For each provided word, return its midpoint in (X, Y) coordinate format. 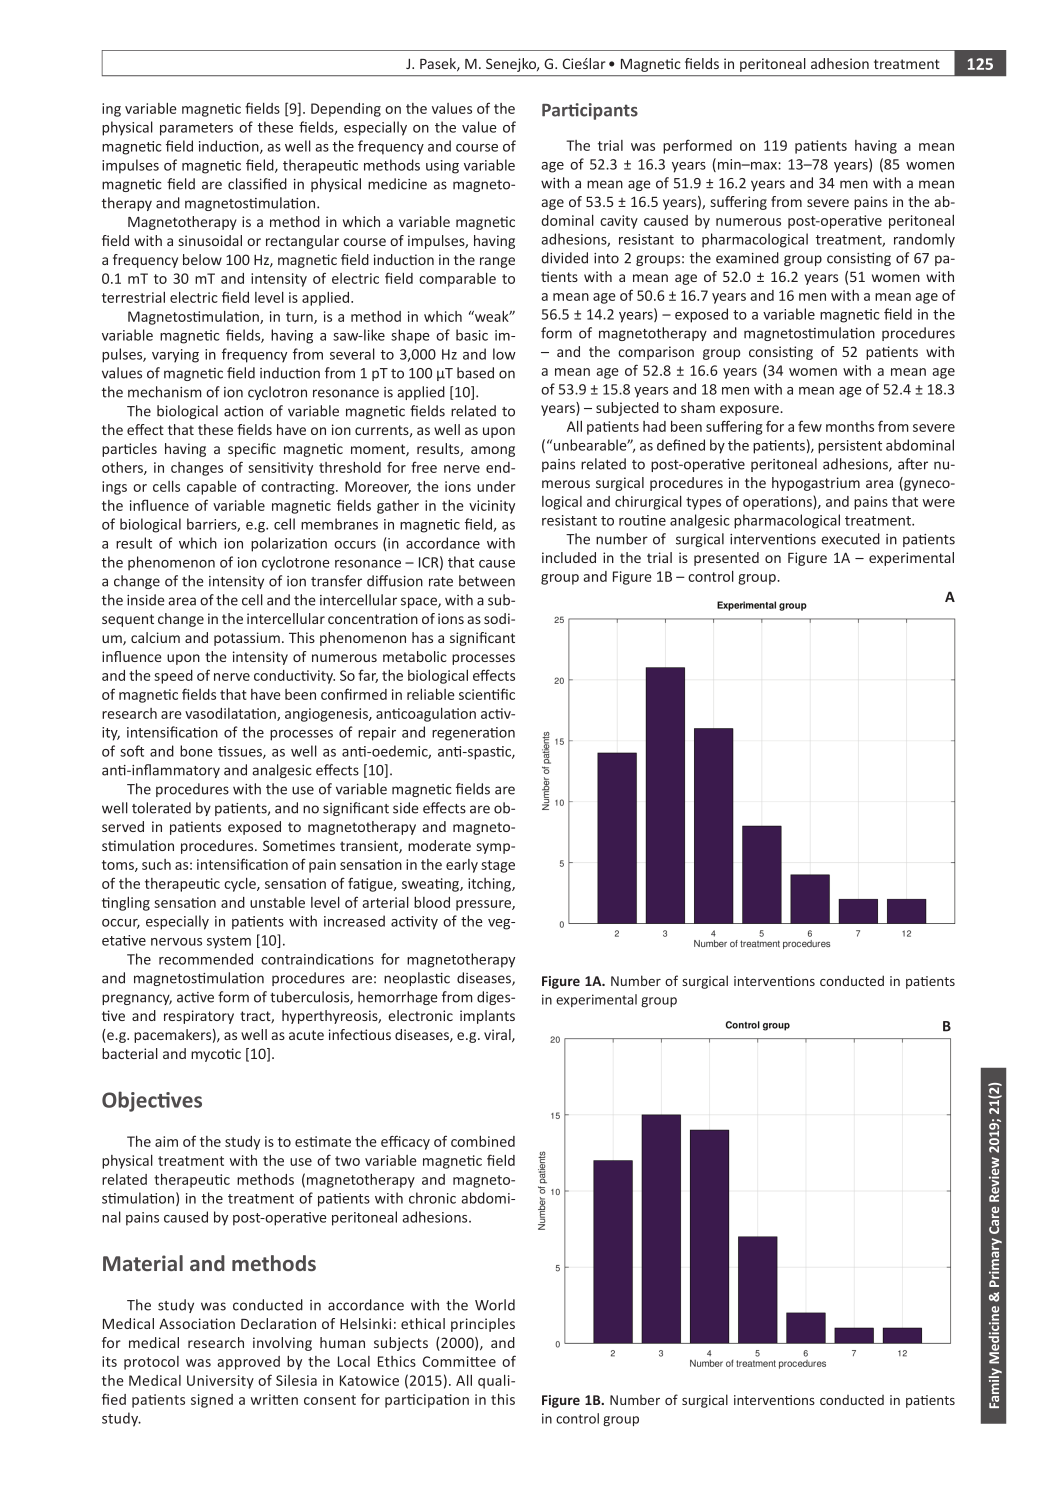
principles (483, 1325)
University (220, 1382)
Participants (590, 111)
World (495, 1305)
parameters (196, 129)
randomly (924, 240)
